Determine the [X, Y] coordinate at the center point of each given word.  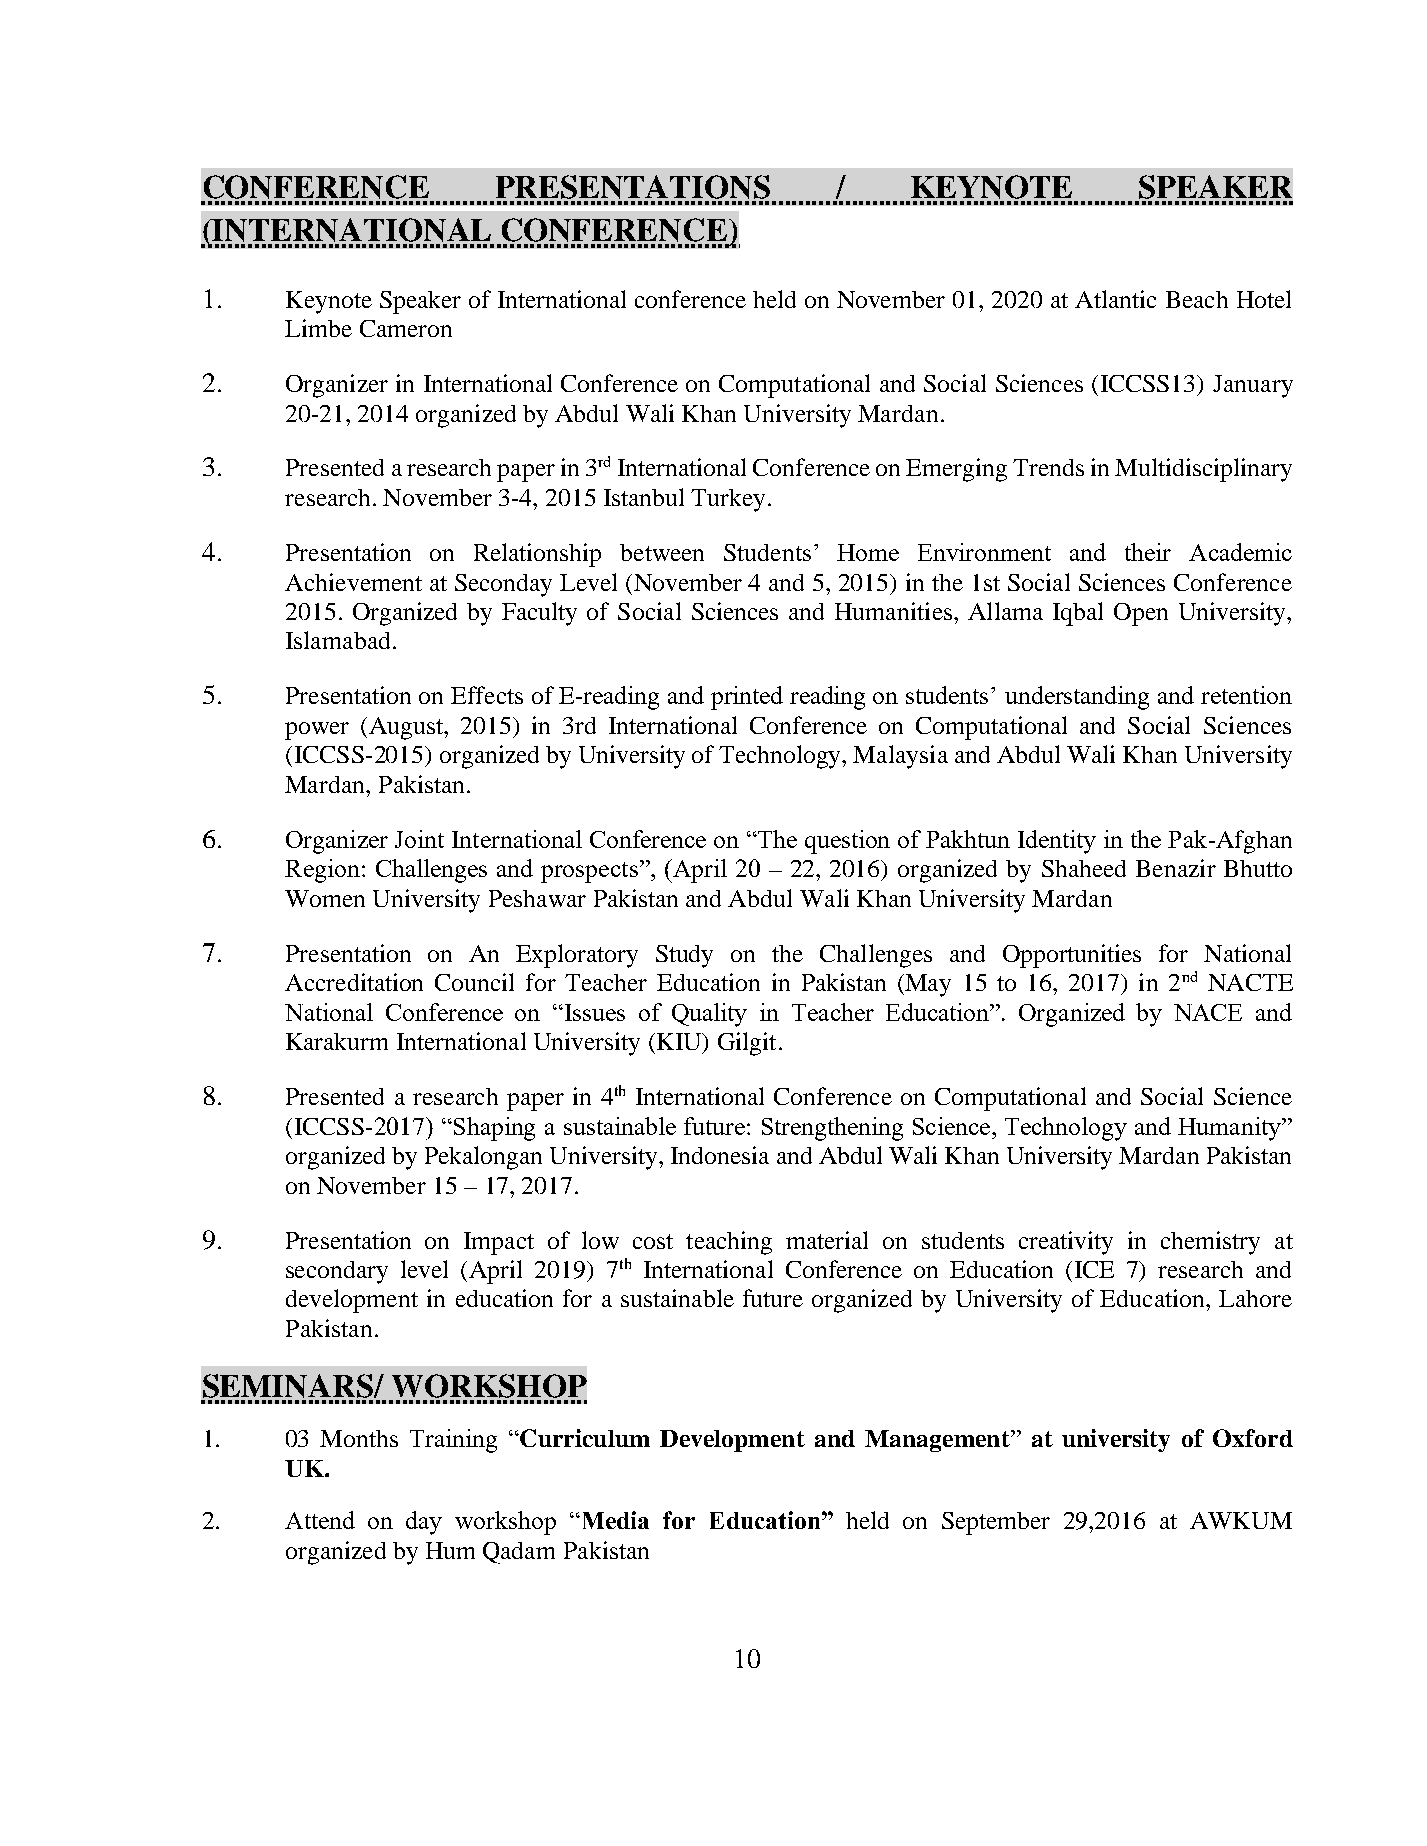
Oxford [1253, 1438]
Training [453, 1441]
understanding [1077, 698]
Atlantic [1115, 299]
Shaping [494, 1129]
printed [747, 698]
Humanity [1230, 1129]
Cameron [406, 328]
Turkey [728, 500]
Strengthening [832, 1129]
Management [938, 1441]
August [407, 728]
